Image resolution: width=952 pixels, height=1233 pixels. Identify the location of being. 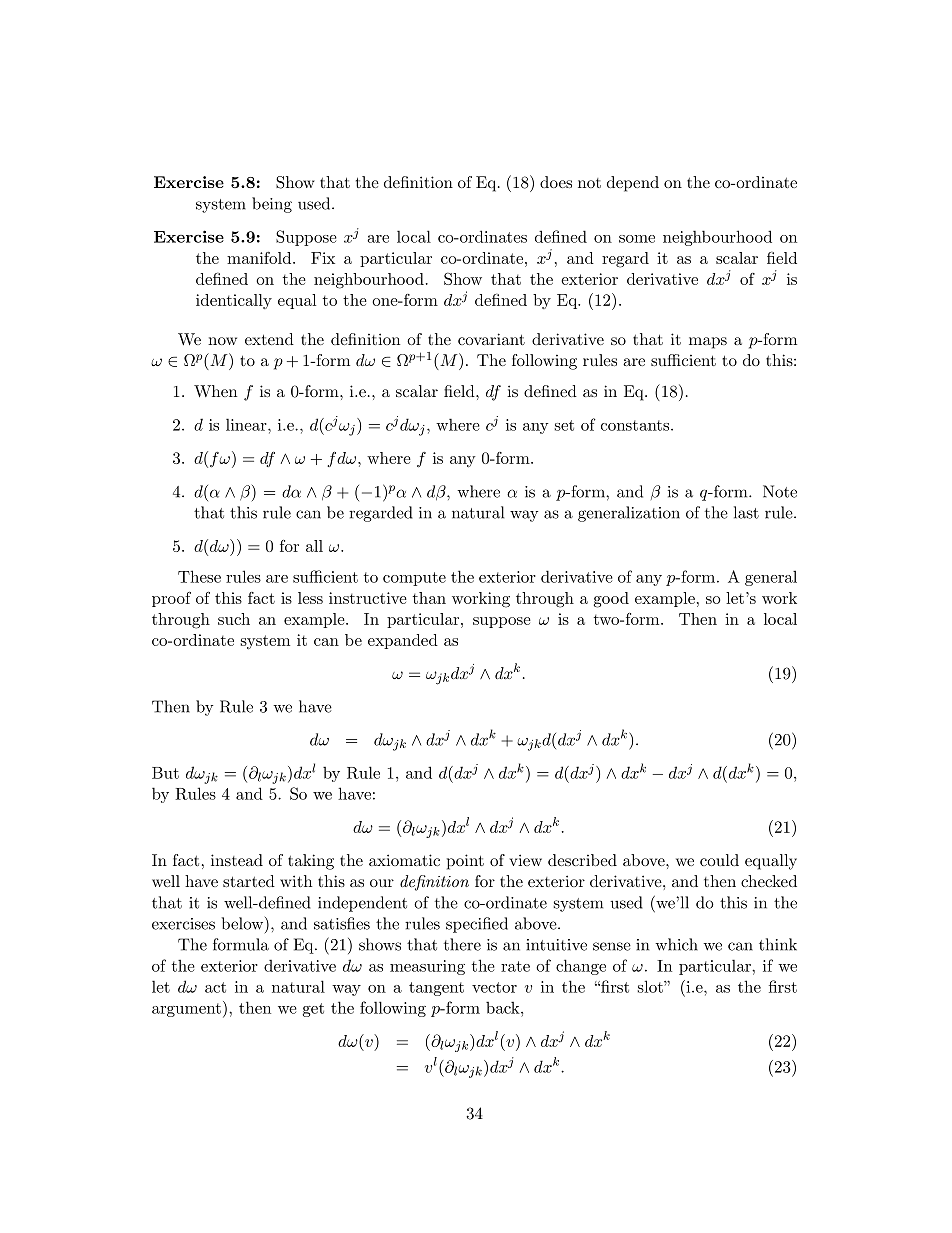
(272, 205).
